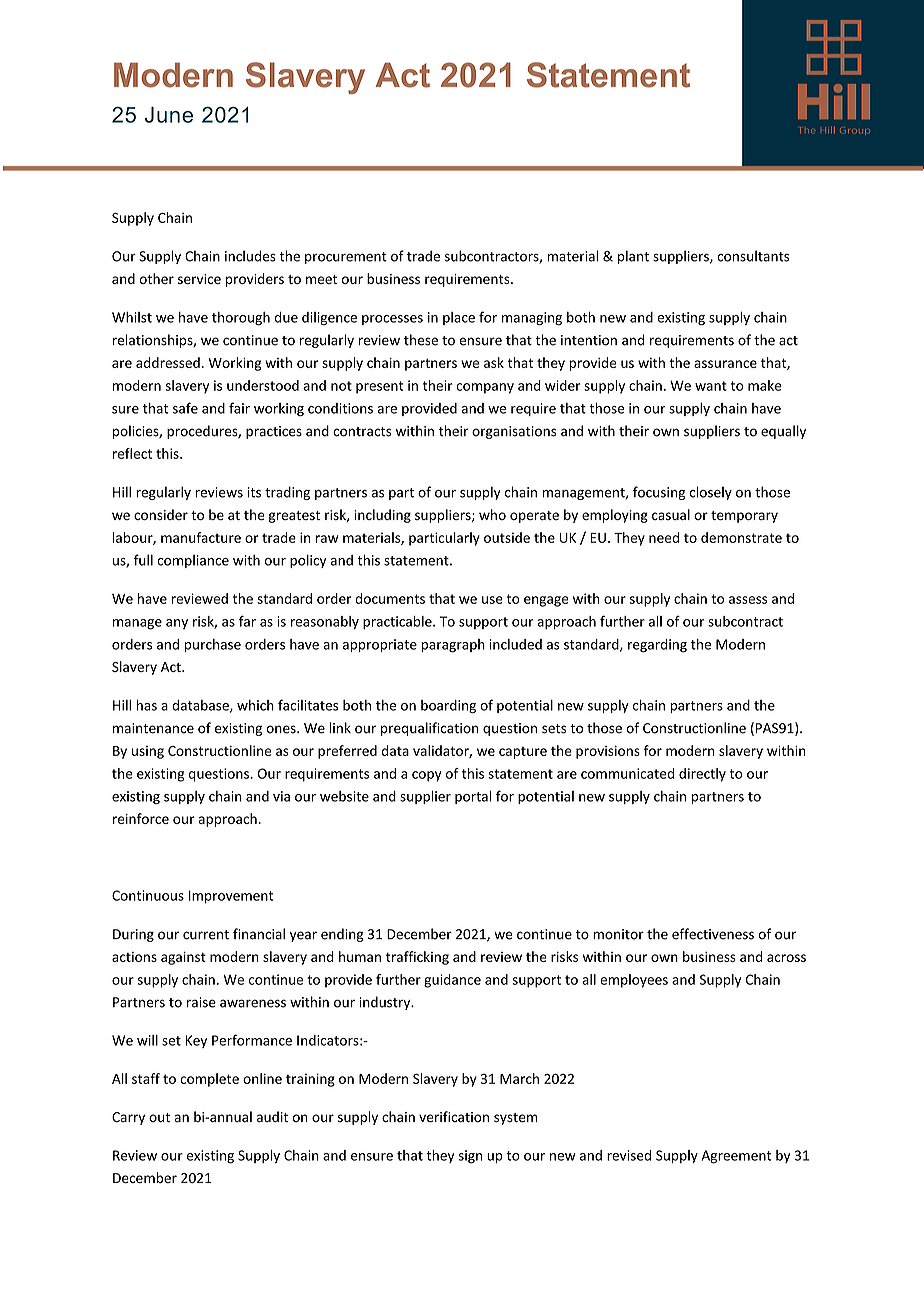 The width and height of the screenshot is (924, 1308). What do you see at coordinates (711, 493) in the screenshot?
I see `closely` at bounding box center [711, 493].
